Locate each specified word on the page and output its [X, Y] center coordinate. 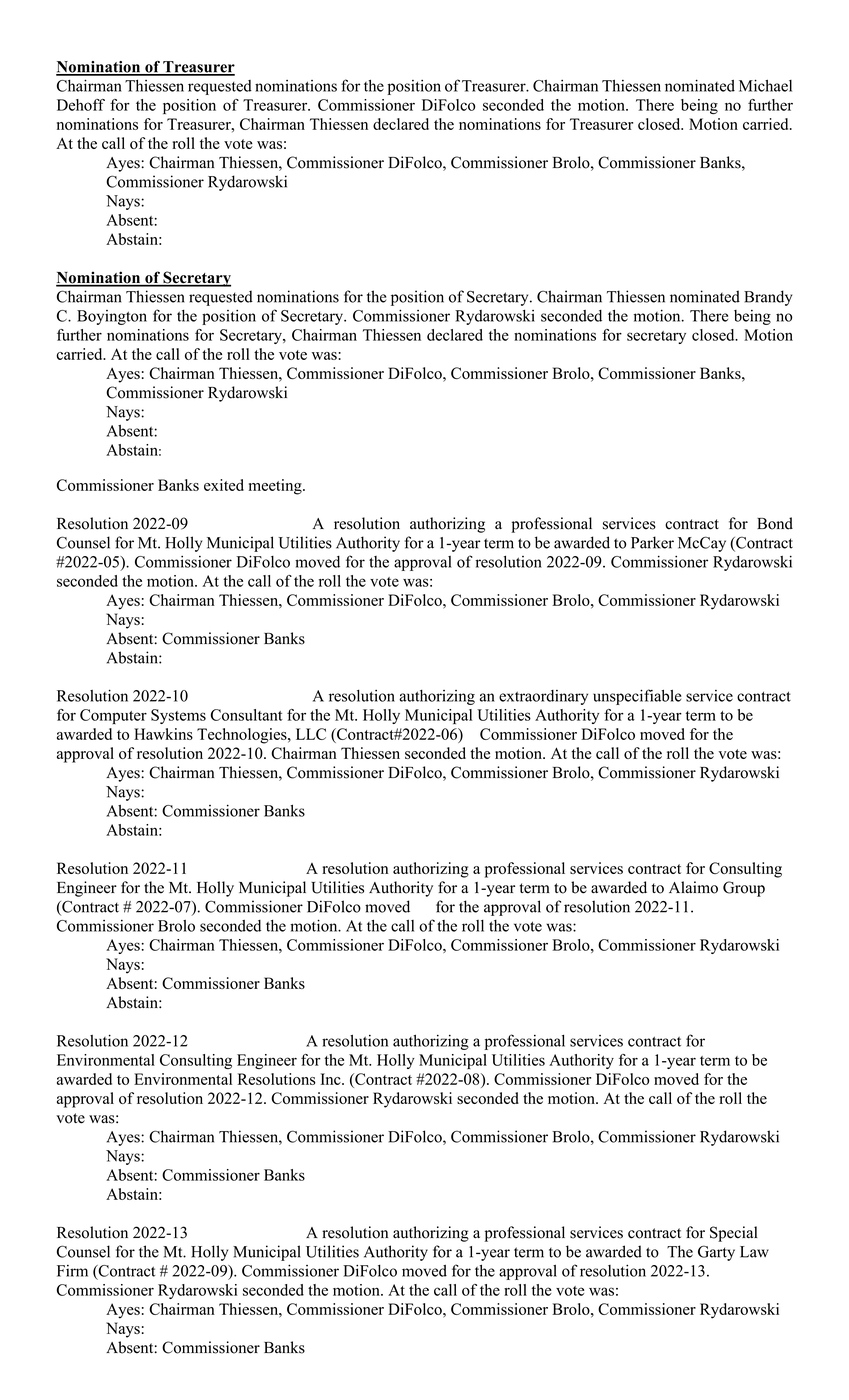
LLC [311, 734]
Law [754, 1252]
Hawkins [163, 734]
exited [224, 485]
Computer [113, 716]
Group [744, 889]
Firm [72, 1271]
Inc [332, 1079]
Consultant [247, 715]
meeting [276, 487]
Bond [775, 523]
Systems [178, 716]
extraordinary [543, 697]
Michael [765, 85]
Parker [652, 542]
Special [733, 1234]
